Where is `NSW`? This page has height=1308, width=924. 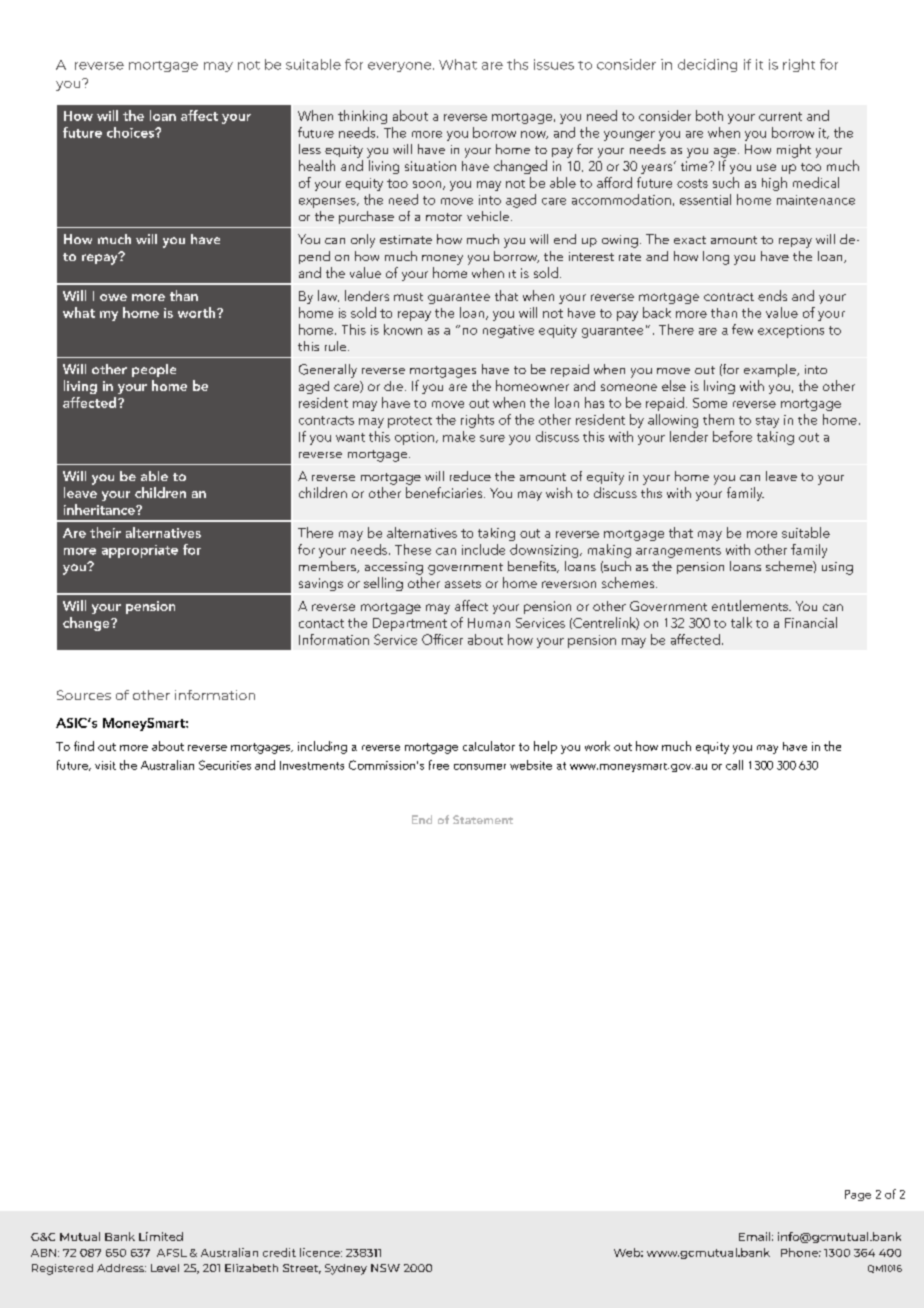 NSW is located at coordinates (385, 1268).
